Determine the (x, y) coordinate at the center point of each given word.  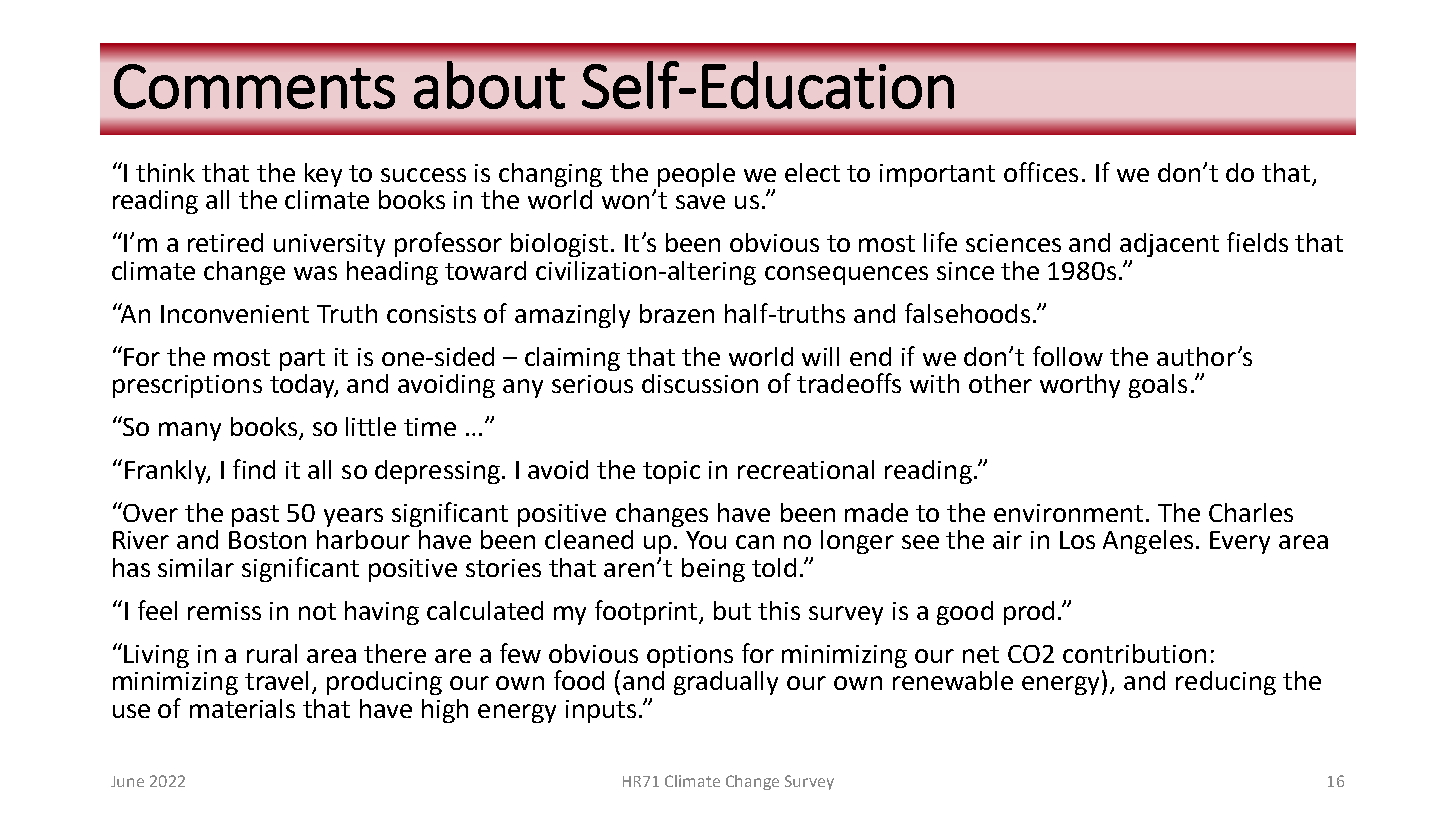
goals (1158, 386)
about (489, 85)
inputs (601, 711)
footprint (647, 612)
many (190, 431)
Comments (254, 86)
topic (671, 472)
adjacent (1169, 245)
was (315, 273)
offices (1041, 172)
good (965, 613)
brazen (677, 313)
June (127, 781)
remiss (224, 611)
